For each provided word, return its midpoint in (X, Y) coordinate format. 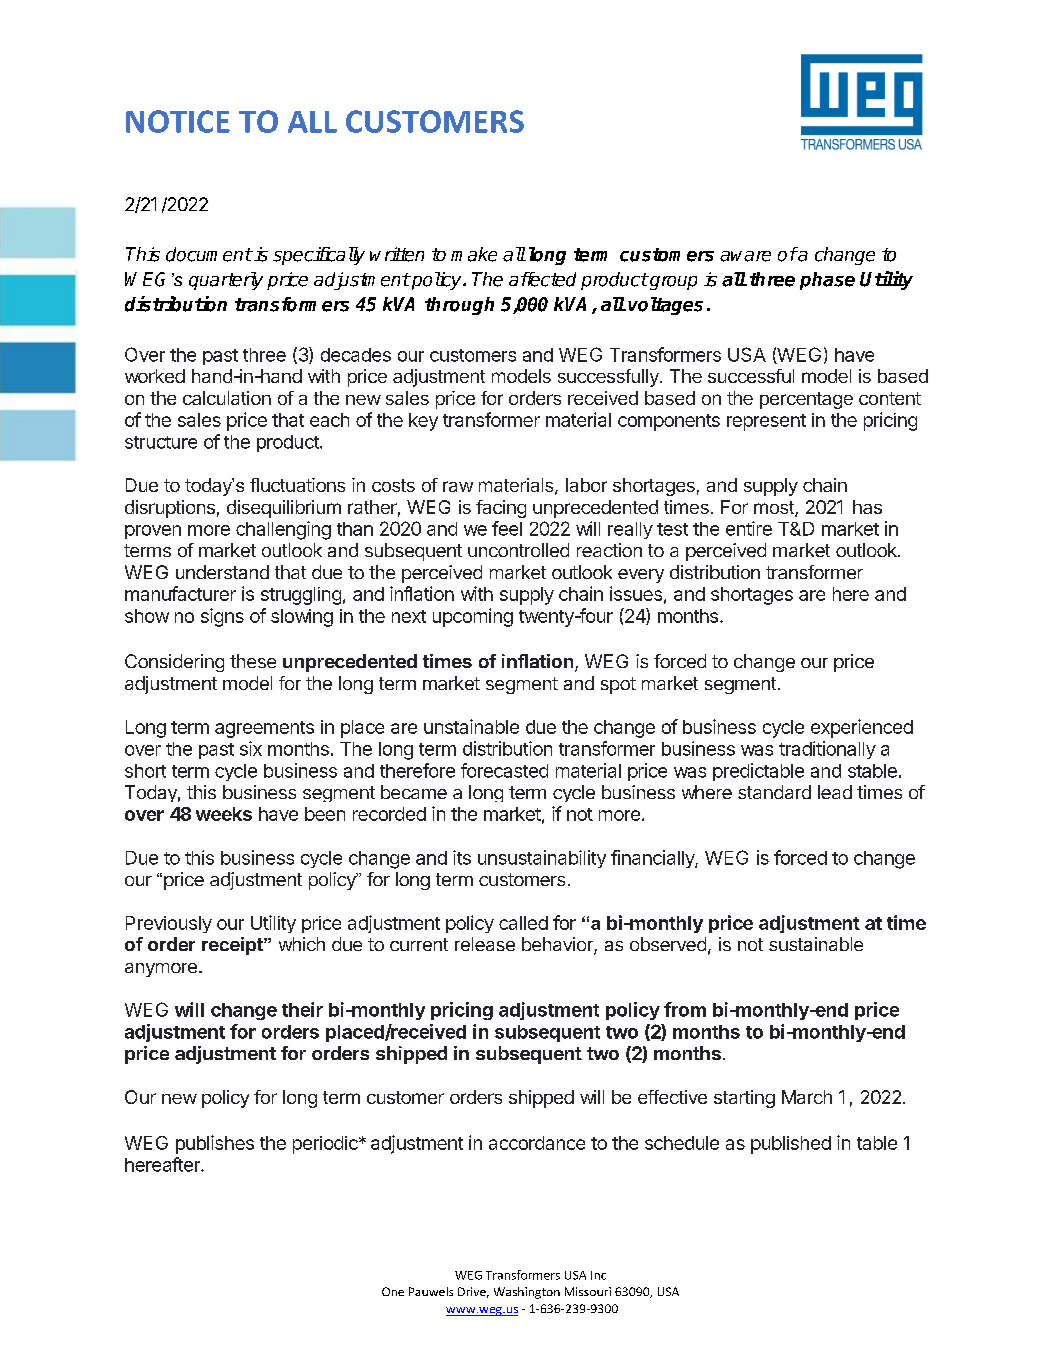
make (474, 254)
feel (507, 528)
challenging (283, 530)
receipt (233, 946)
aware (745, 256)
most (775, 509)
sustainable (816, 944)
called (523, 923)
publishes (215, 1144)
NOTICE (178, 121)
